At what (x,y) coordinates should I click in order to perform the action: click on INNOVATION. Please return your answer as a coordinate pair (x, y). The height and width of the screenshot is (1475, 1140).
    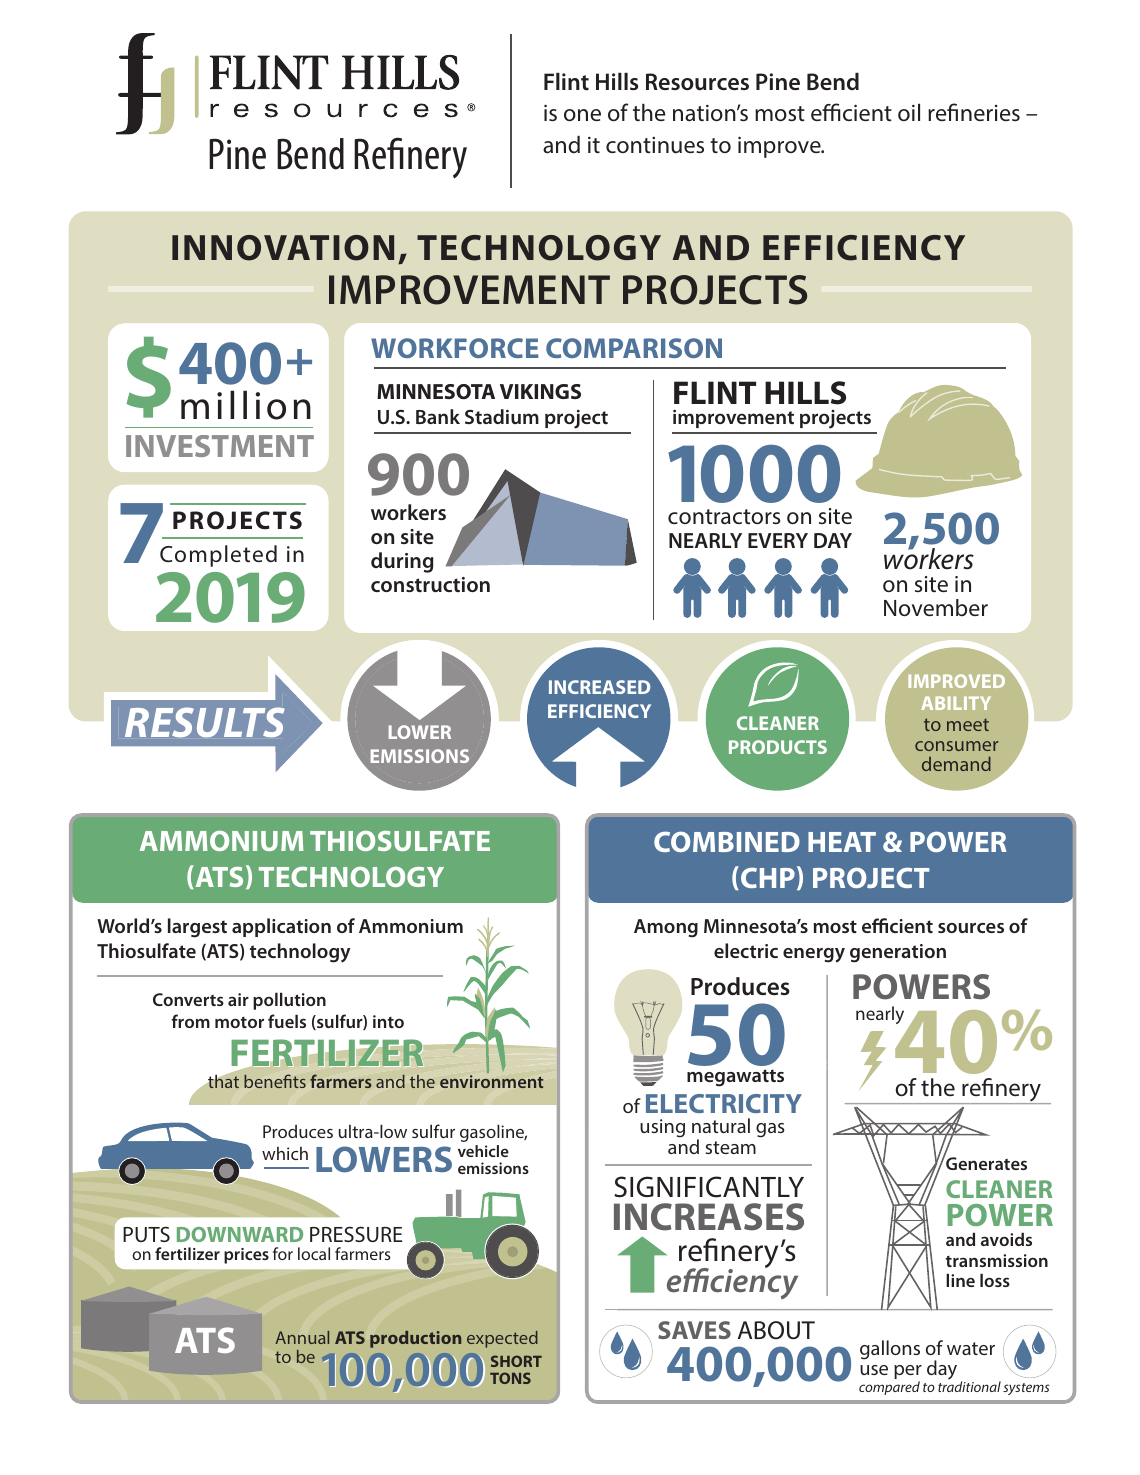
    Looking at the image, I should click on (283, 248).
